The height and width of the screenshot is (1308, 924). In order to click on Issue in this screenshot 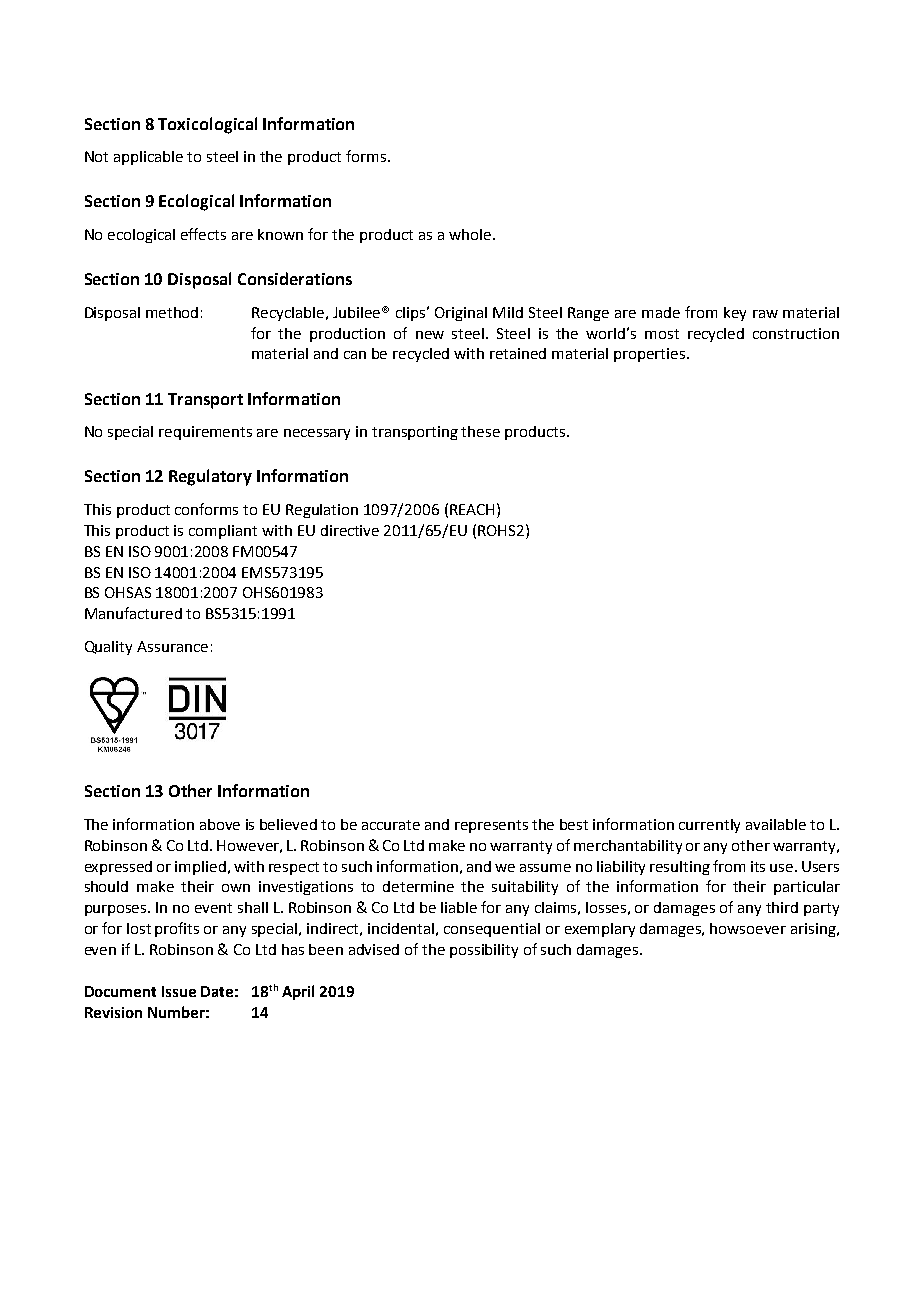, I will do `click(179, 991)`.
